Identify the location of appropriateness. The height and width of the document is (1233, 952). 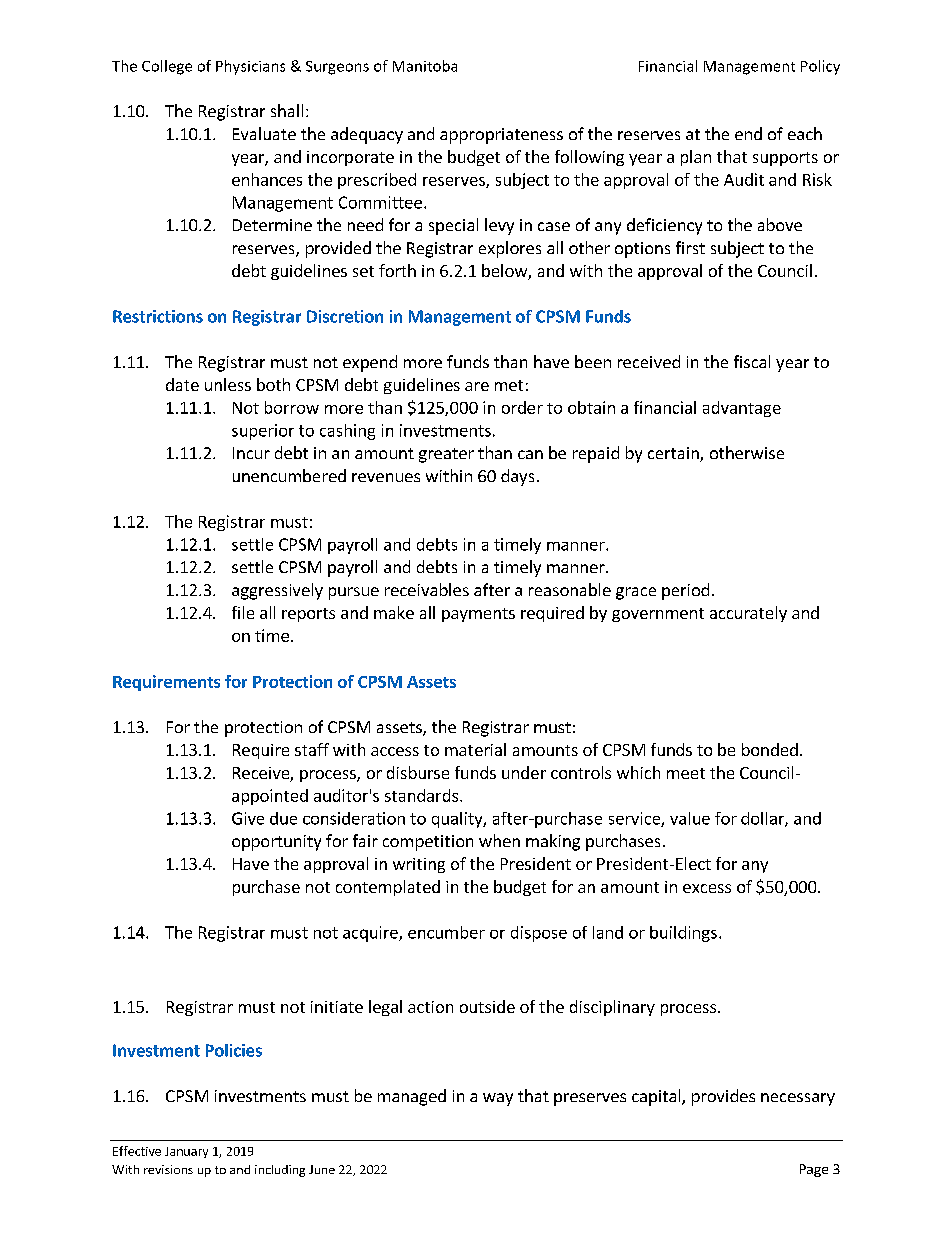
(501, 136).
